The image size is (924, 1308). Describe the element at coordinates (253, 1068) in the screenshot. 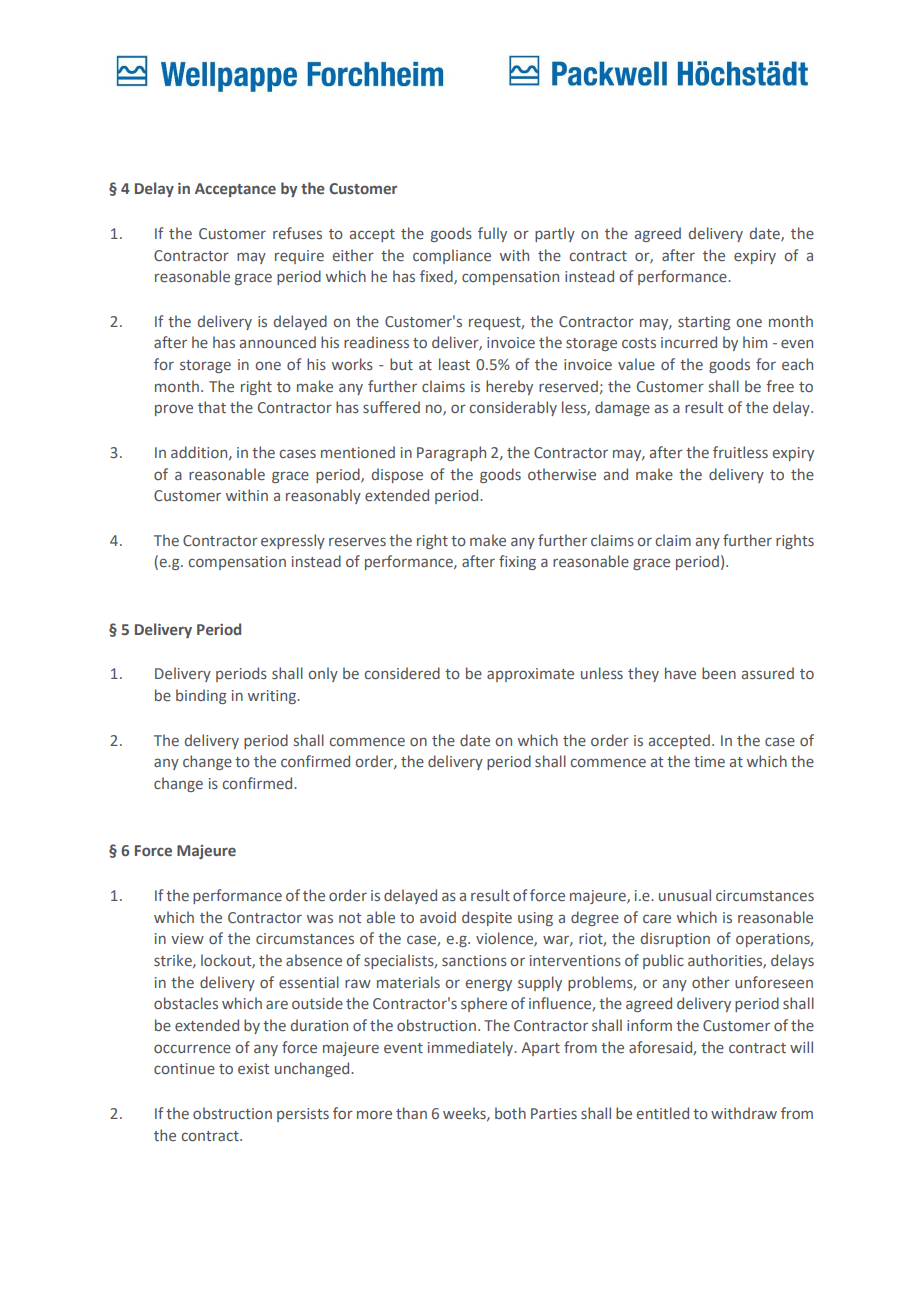

I see `exist` at that location.
